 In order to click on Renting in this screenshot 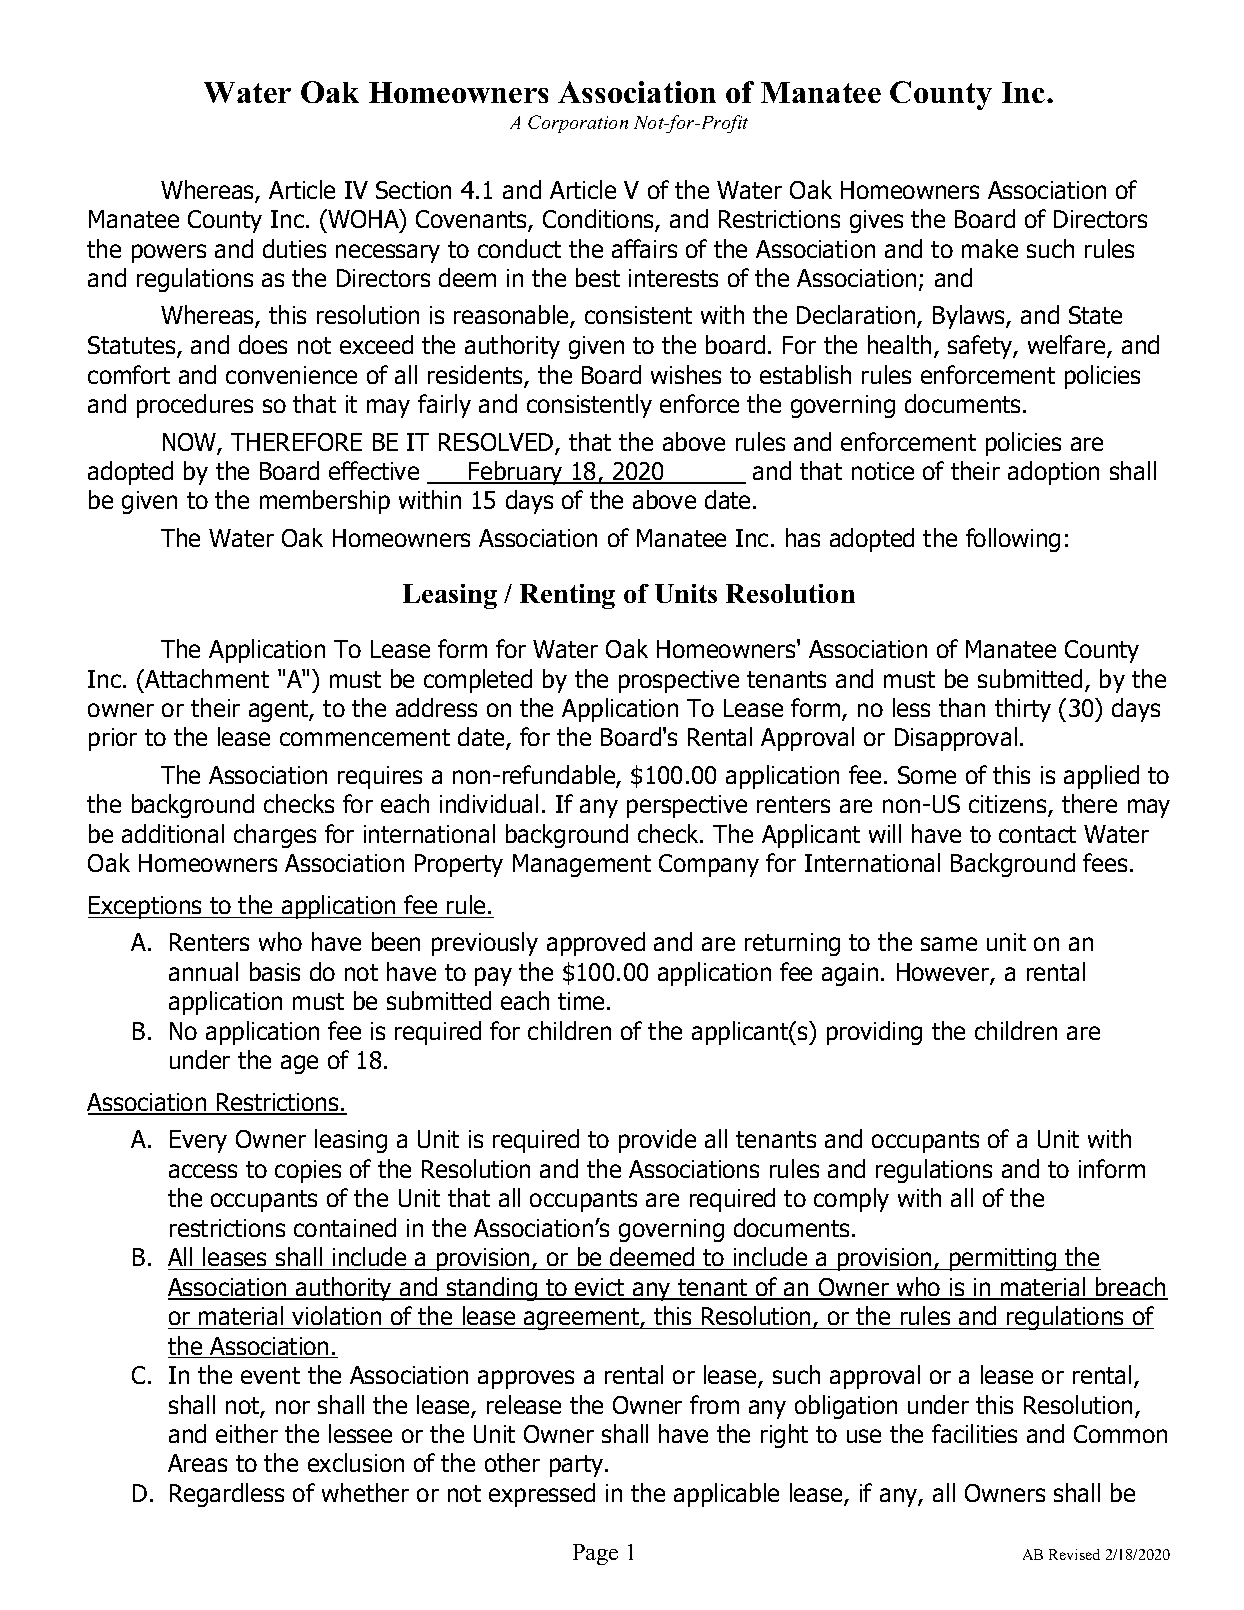, I will do `click(567, 596)`.
